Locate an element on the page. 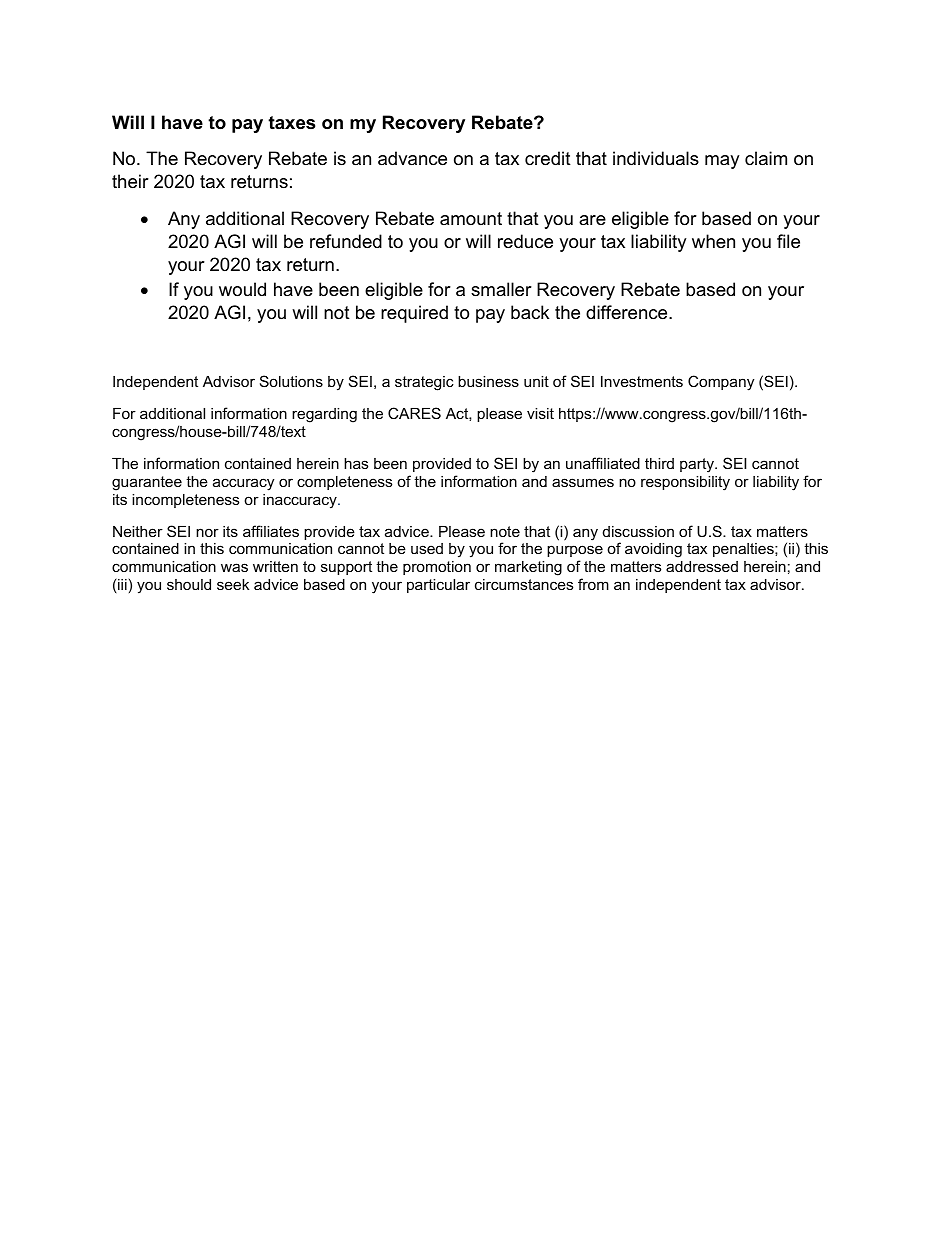  was is located at coordinates (234, 567).
